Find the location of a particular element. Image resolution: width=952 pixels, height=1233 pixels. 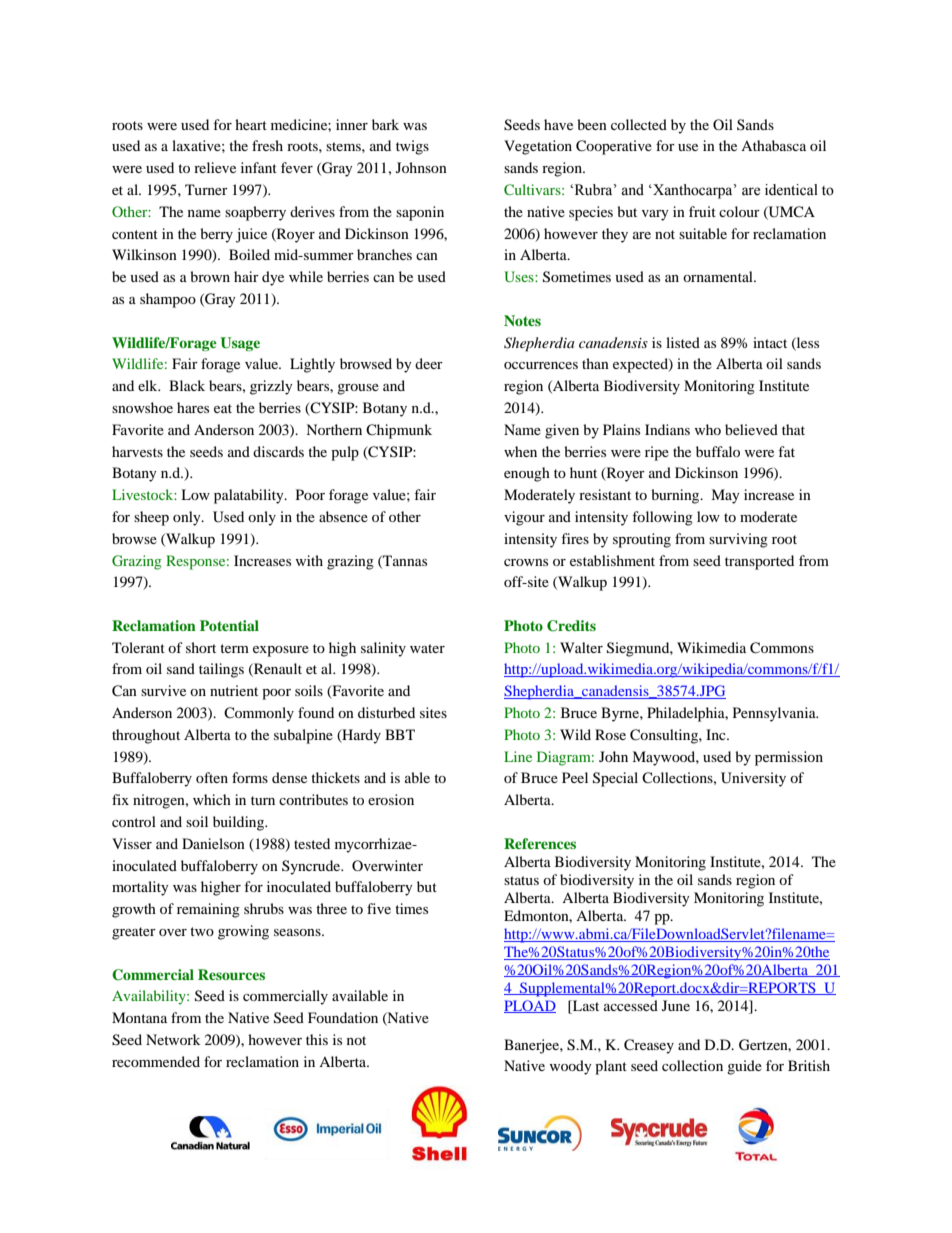

University is located at coordinates (753, 779).
